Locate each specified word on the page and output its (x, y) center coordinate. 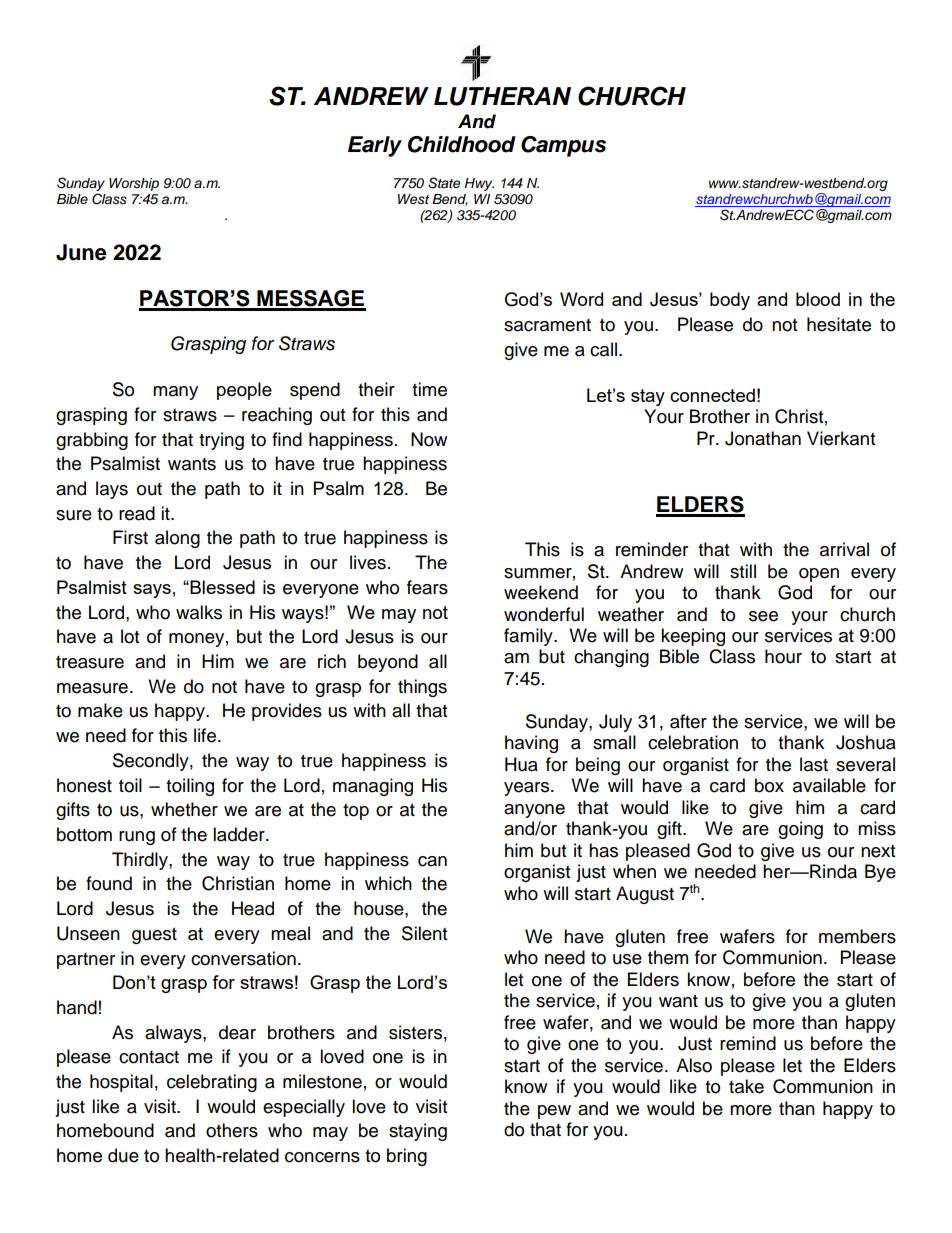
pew (554, 1112)
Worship (134, 184)
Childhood (462, 144)
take (746, 1086)
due (123, 1155)
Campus (563, 146)
